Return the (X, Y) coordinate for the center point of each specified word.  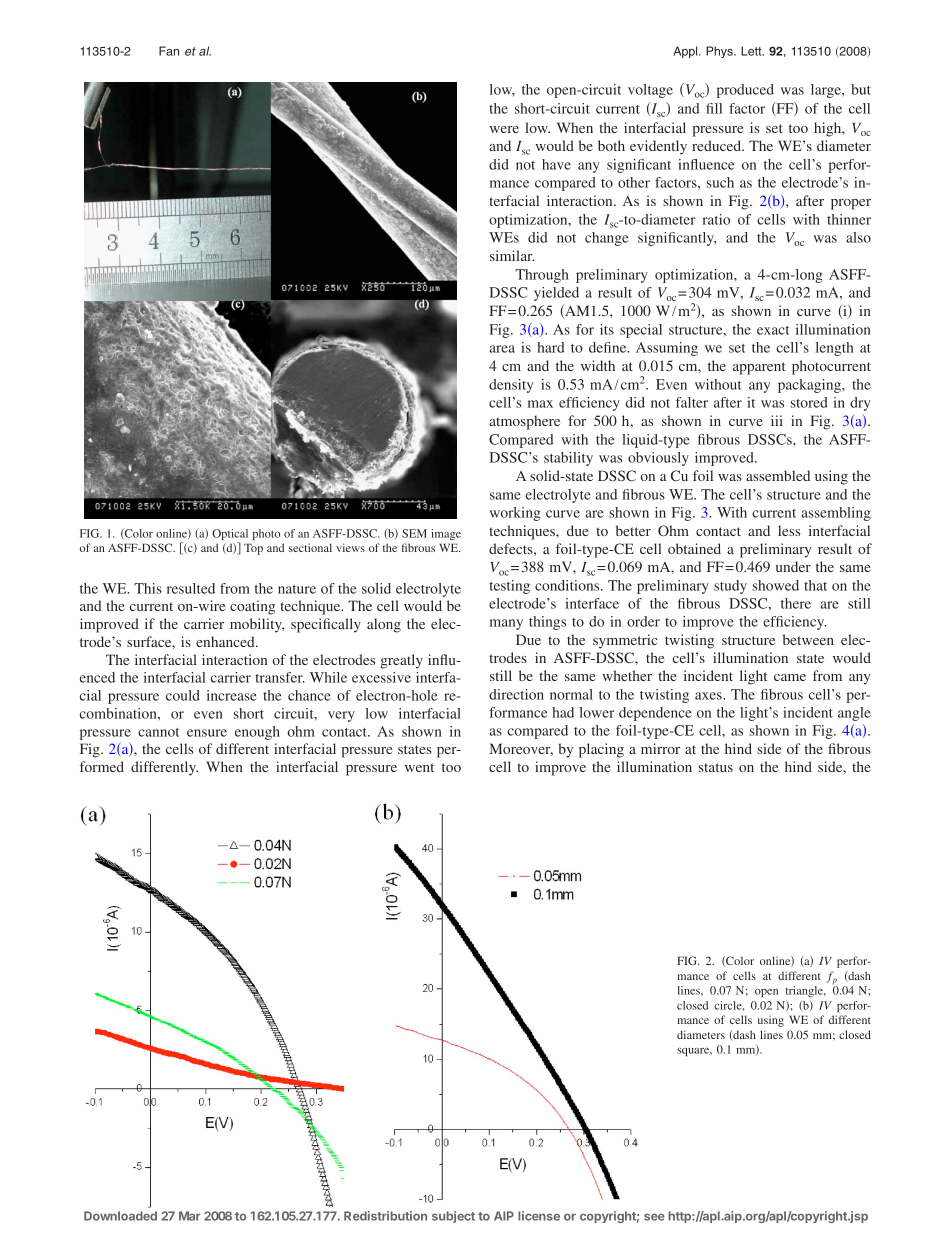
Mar (190, 1216)
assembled (778, 475)
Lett (752, 51)
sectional (310, 547)
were (504, 129)
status (716, 767)
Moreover (521, 749)
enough (257, 733)
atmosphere (524, 422)
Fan (169, 51)
